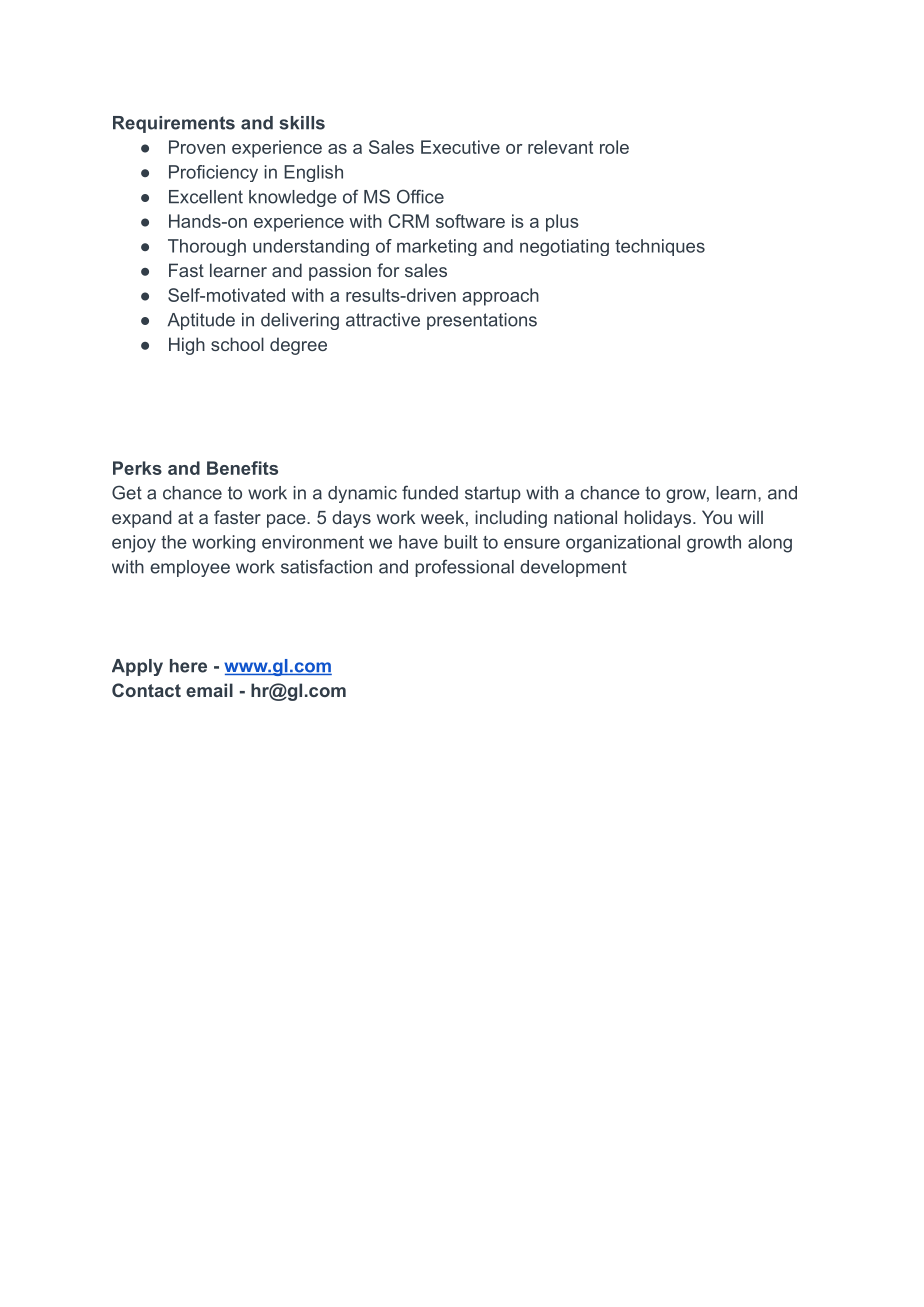 This screenshot has height=1307, width=924. What do you see at coordinates (437, 247) in the screenshot?
I see `marketing` at bounding box center [437, 247].
